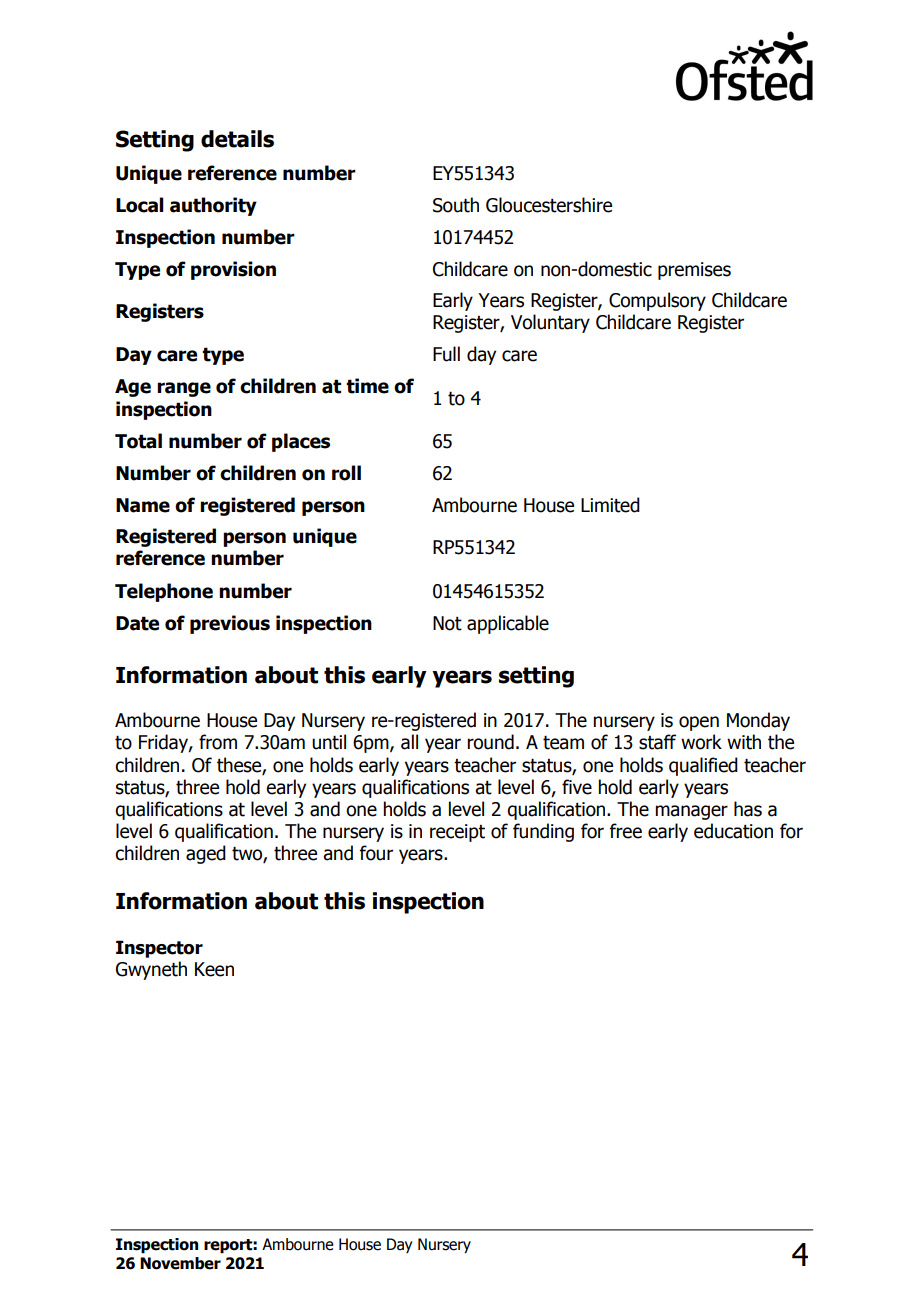  What do you see at coordinates (184, 389) in the screenshot?
I see `range` at bounding box center [184, 389].
